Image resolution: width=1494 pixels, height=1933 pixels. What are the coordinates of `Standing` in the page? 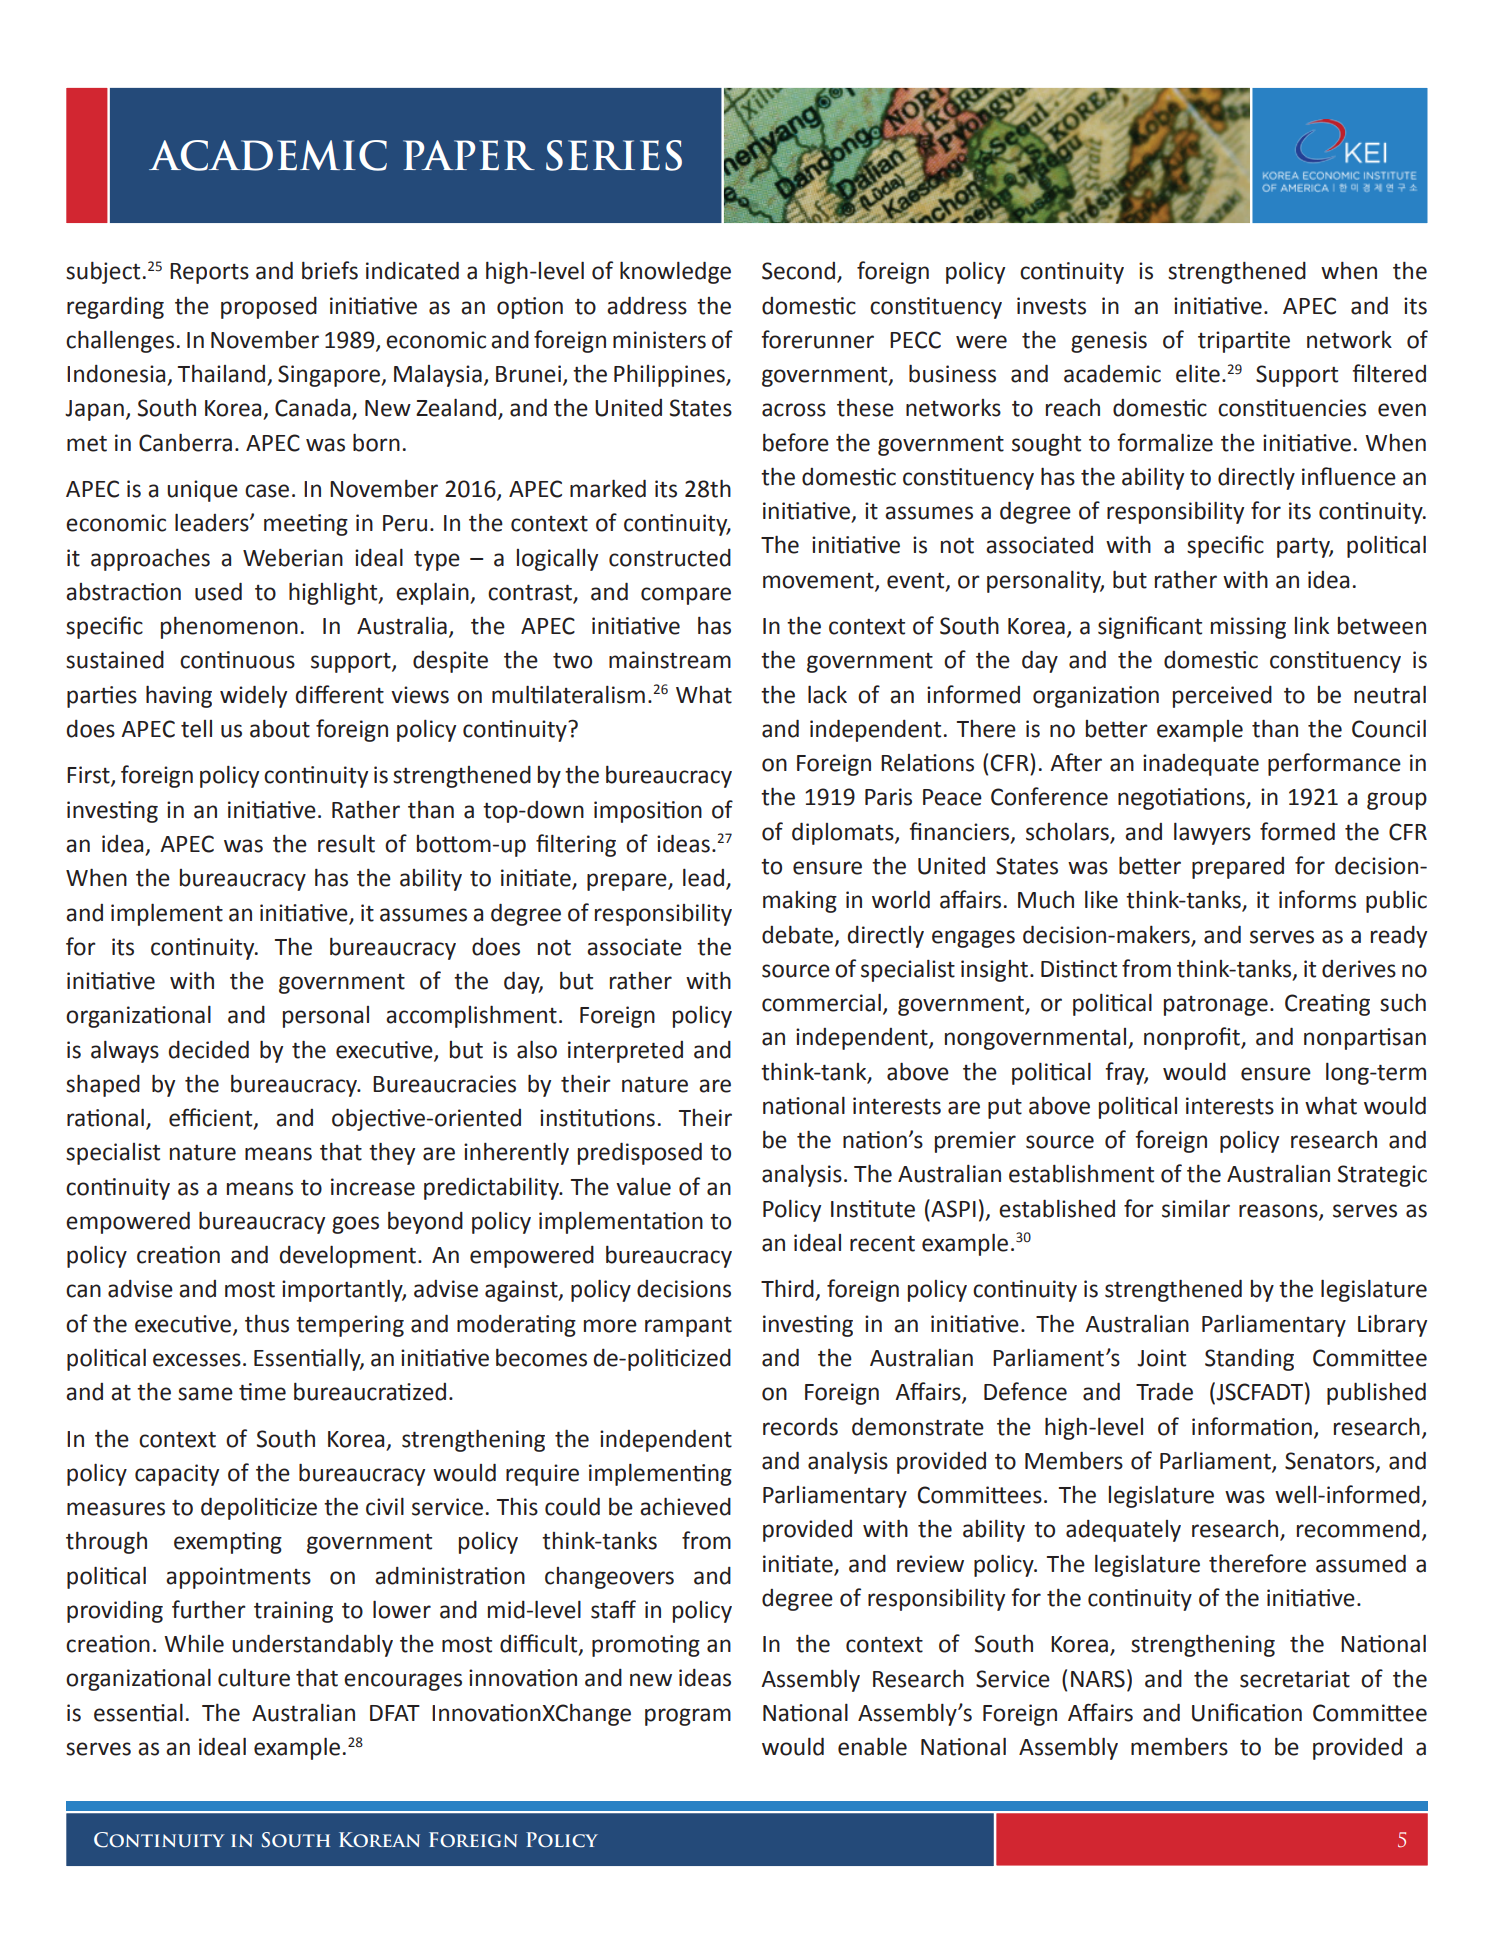 It's located at (1249, 1359).
